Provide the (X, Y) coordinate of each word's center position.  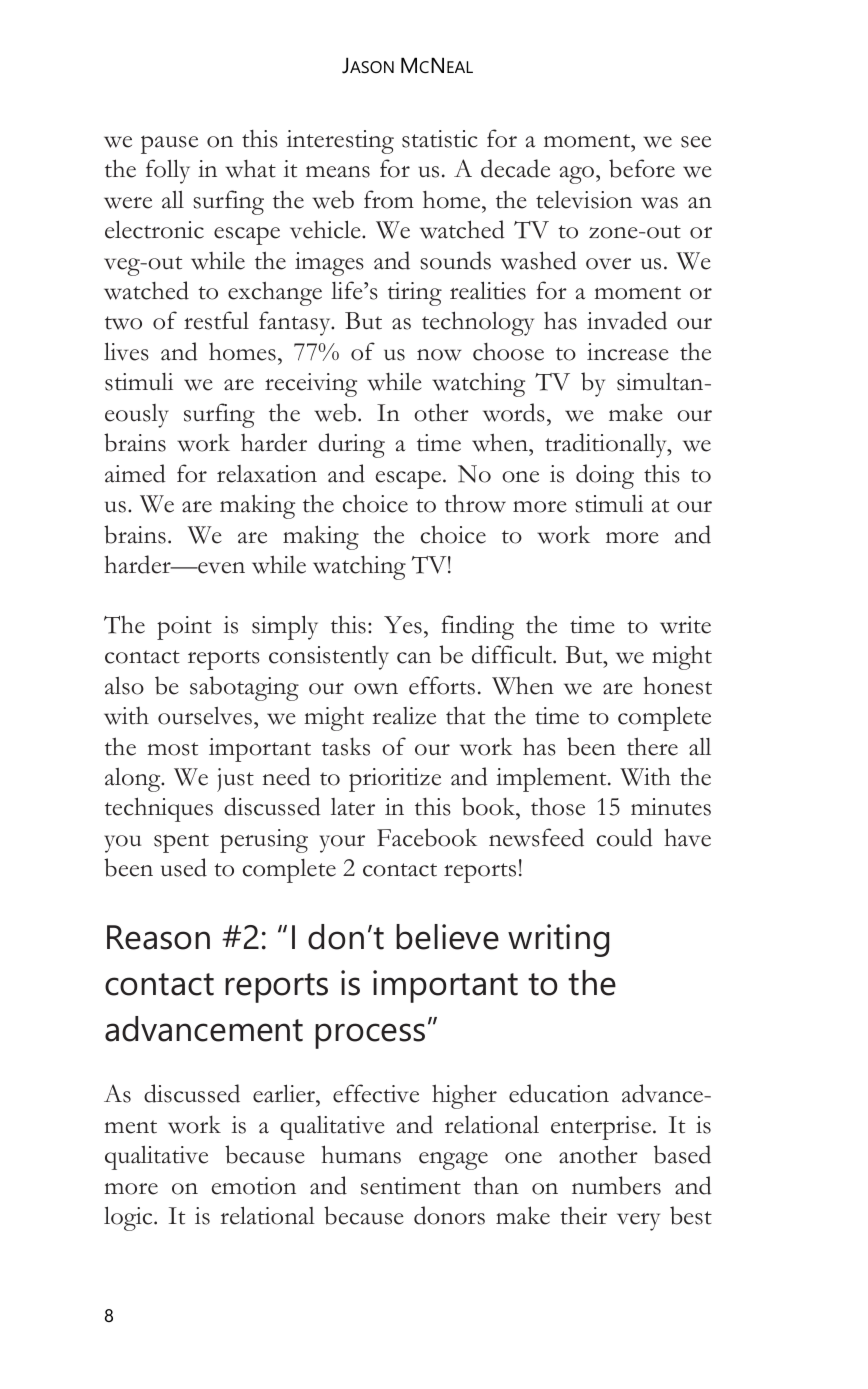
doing (605, 476)
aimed (135, 473)
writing (558, 940)
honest (678, 685)
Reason (158, 937)
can (414, 658)
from (389, 199)
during (351, 445)
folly (168, 171)
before (642, 168)
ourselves (205, 716)
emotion (254, 1186)
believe (447, 937)
